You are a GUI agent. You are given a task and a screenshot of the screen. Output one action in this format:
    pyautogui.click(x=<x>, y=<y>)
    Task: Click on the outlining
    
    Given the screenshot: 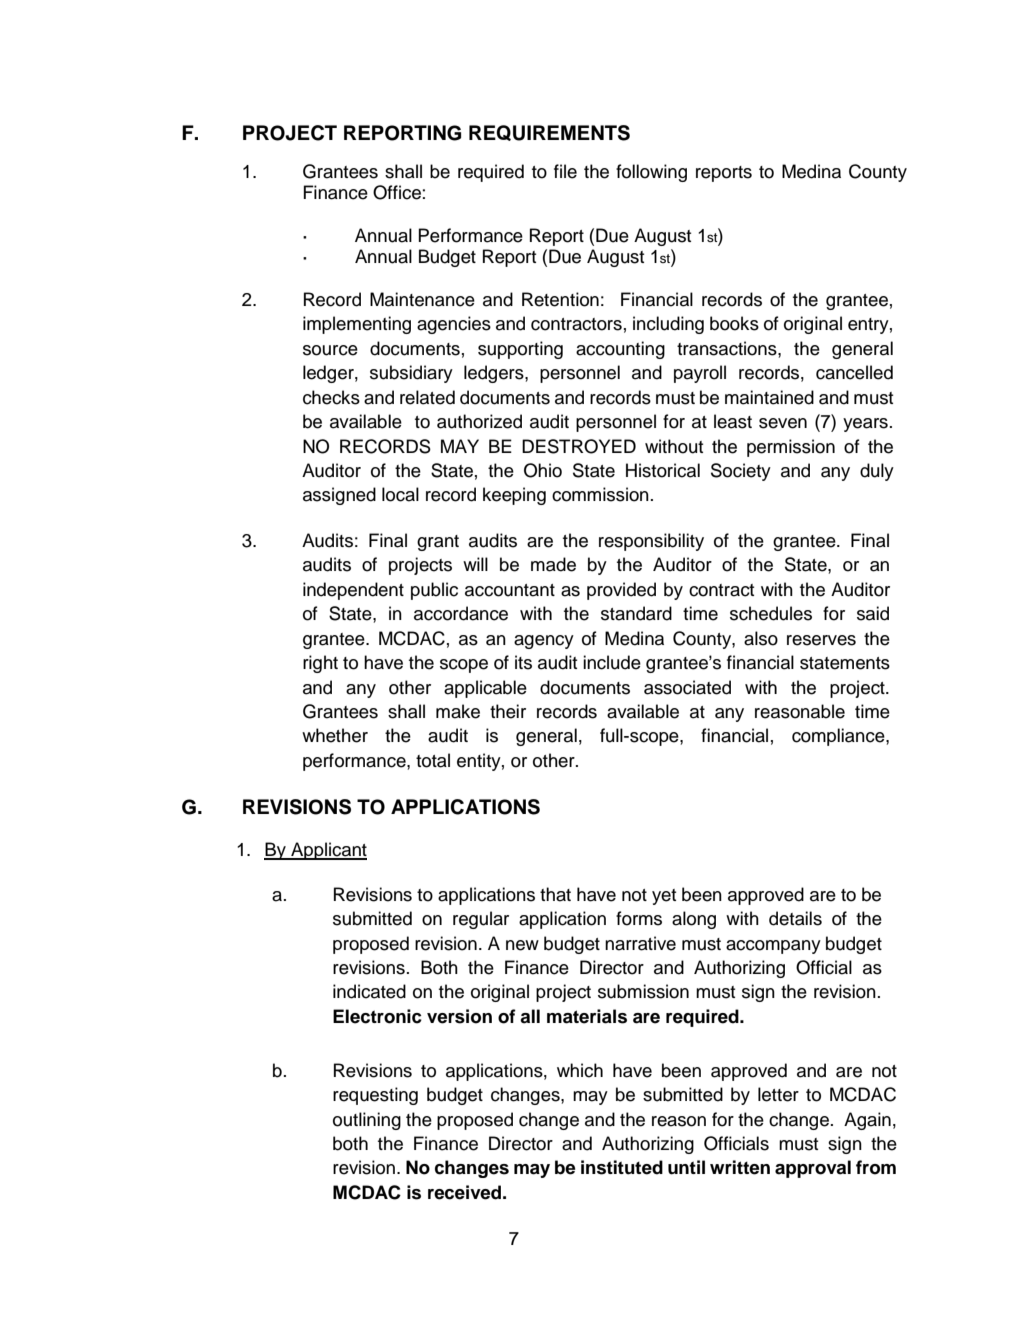 What is the action you would take?
    pyautogui.click(x=367, y=1121)
